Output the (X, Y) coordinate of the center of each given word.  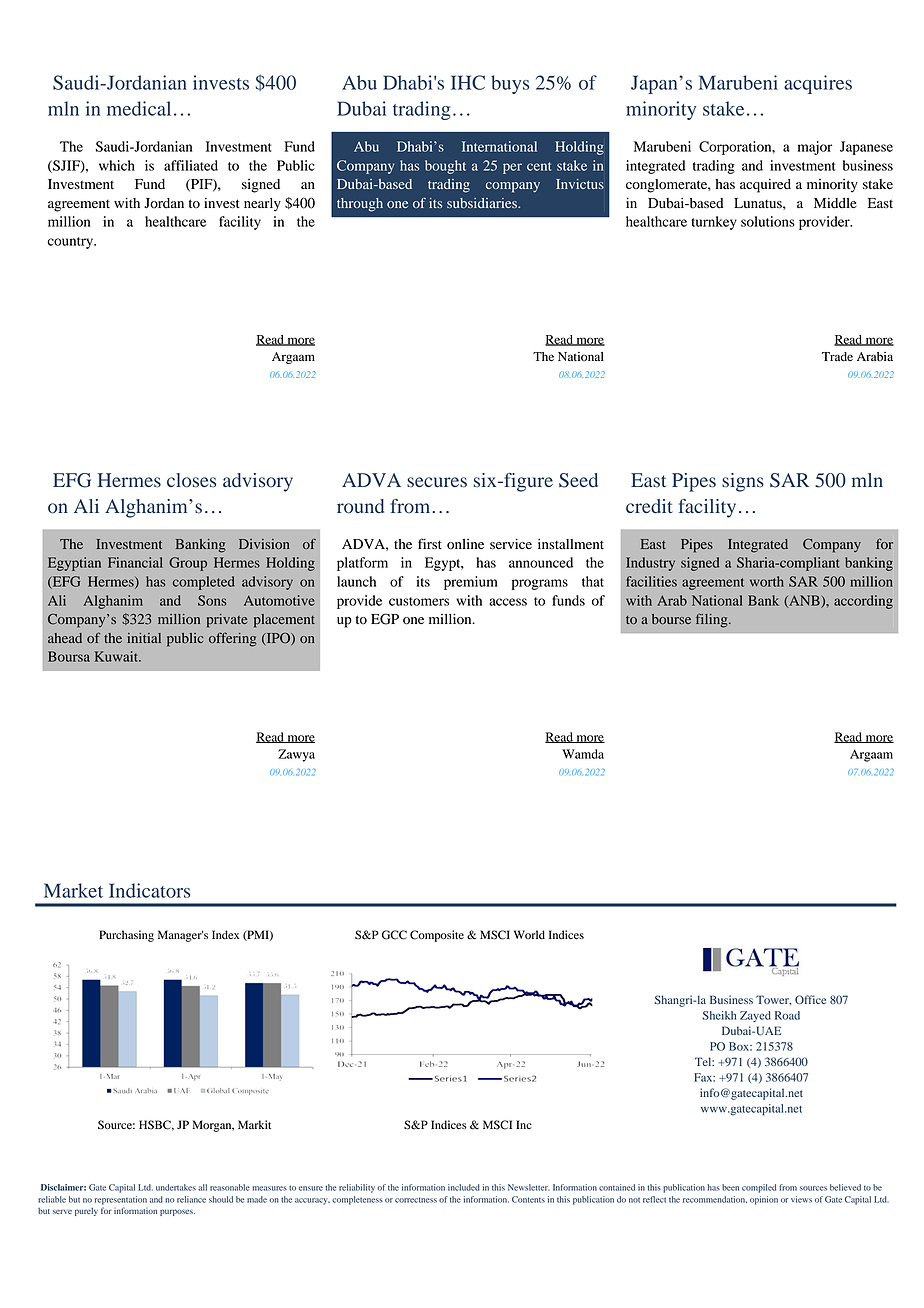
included (464, 1187)
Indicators (149, 890)
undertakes (176, 1187)
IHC (468, 82)
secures (437, 482)
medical (139, 108)
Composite (437, 936)
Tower (773, 1000)
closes (191, 480)
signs (743, 482)
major (815, 148)
